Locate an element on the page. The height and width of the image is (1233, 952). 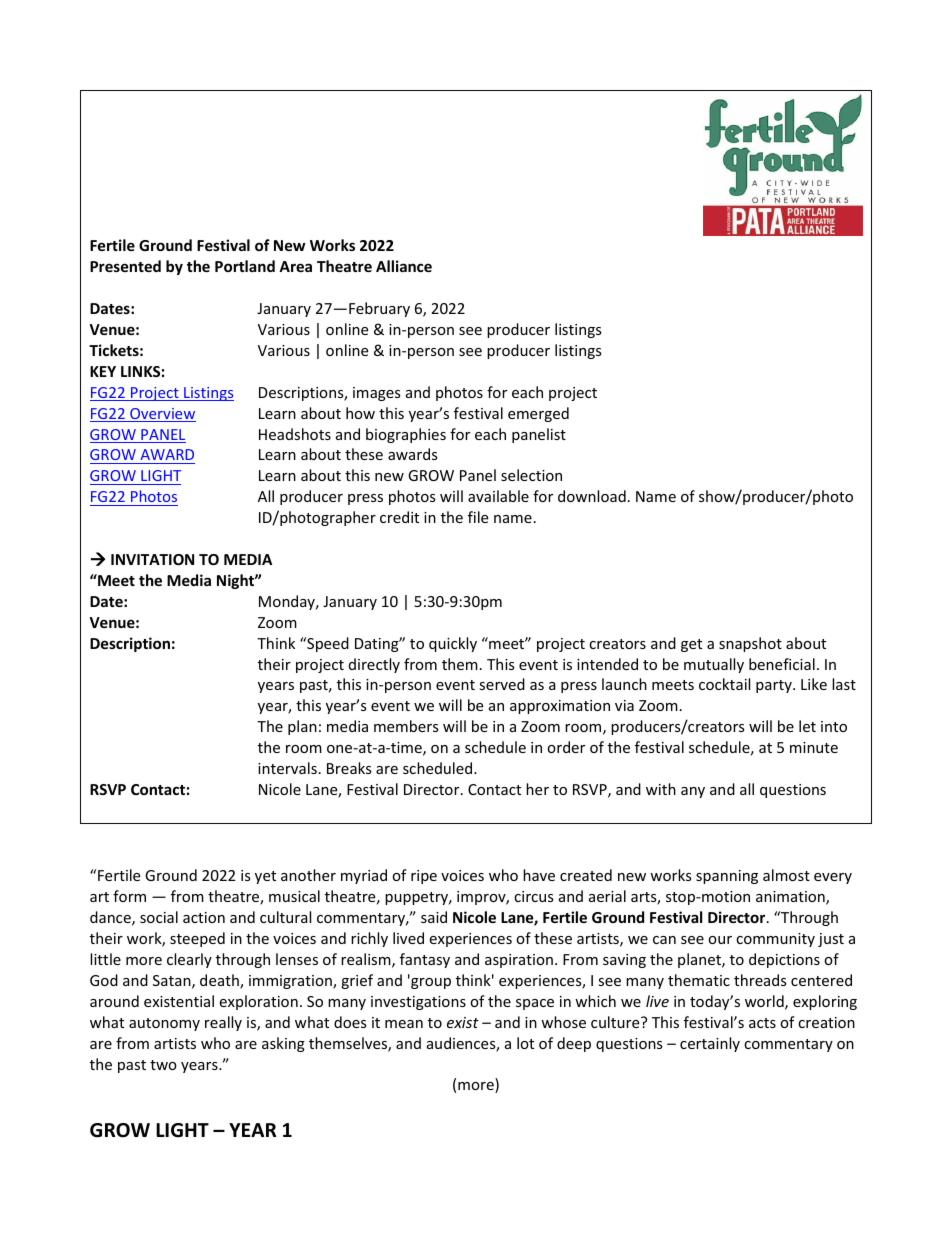
autonomy is located at coordinates (164, 1024).
